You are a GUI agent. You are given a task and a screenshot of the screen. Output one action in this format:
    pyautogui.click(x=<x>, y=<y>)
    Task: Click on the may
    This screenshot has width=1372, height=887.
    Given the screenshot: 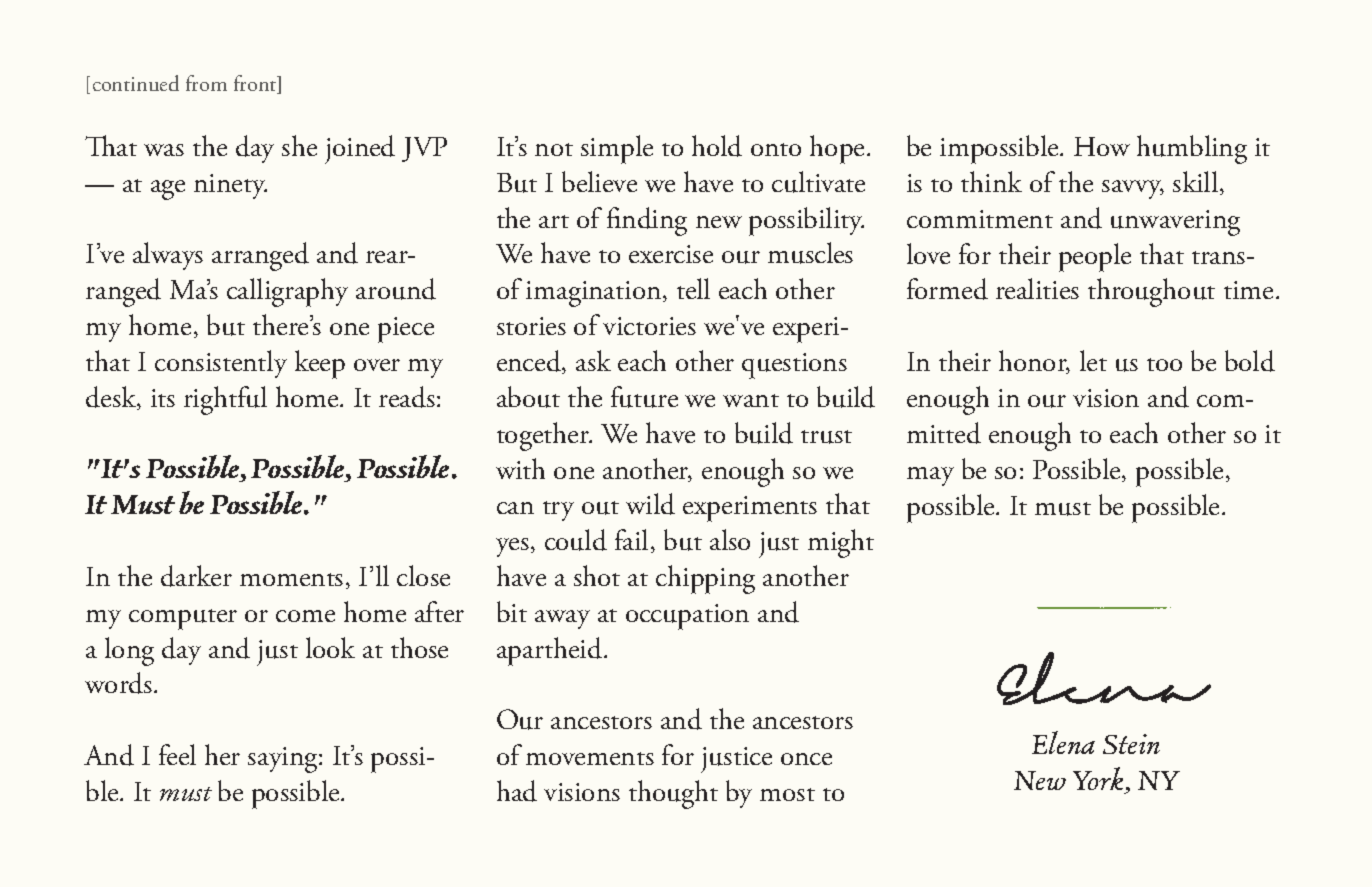 What is the action you would take?
    pyautogui.click(x=930, y=476)
